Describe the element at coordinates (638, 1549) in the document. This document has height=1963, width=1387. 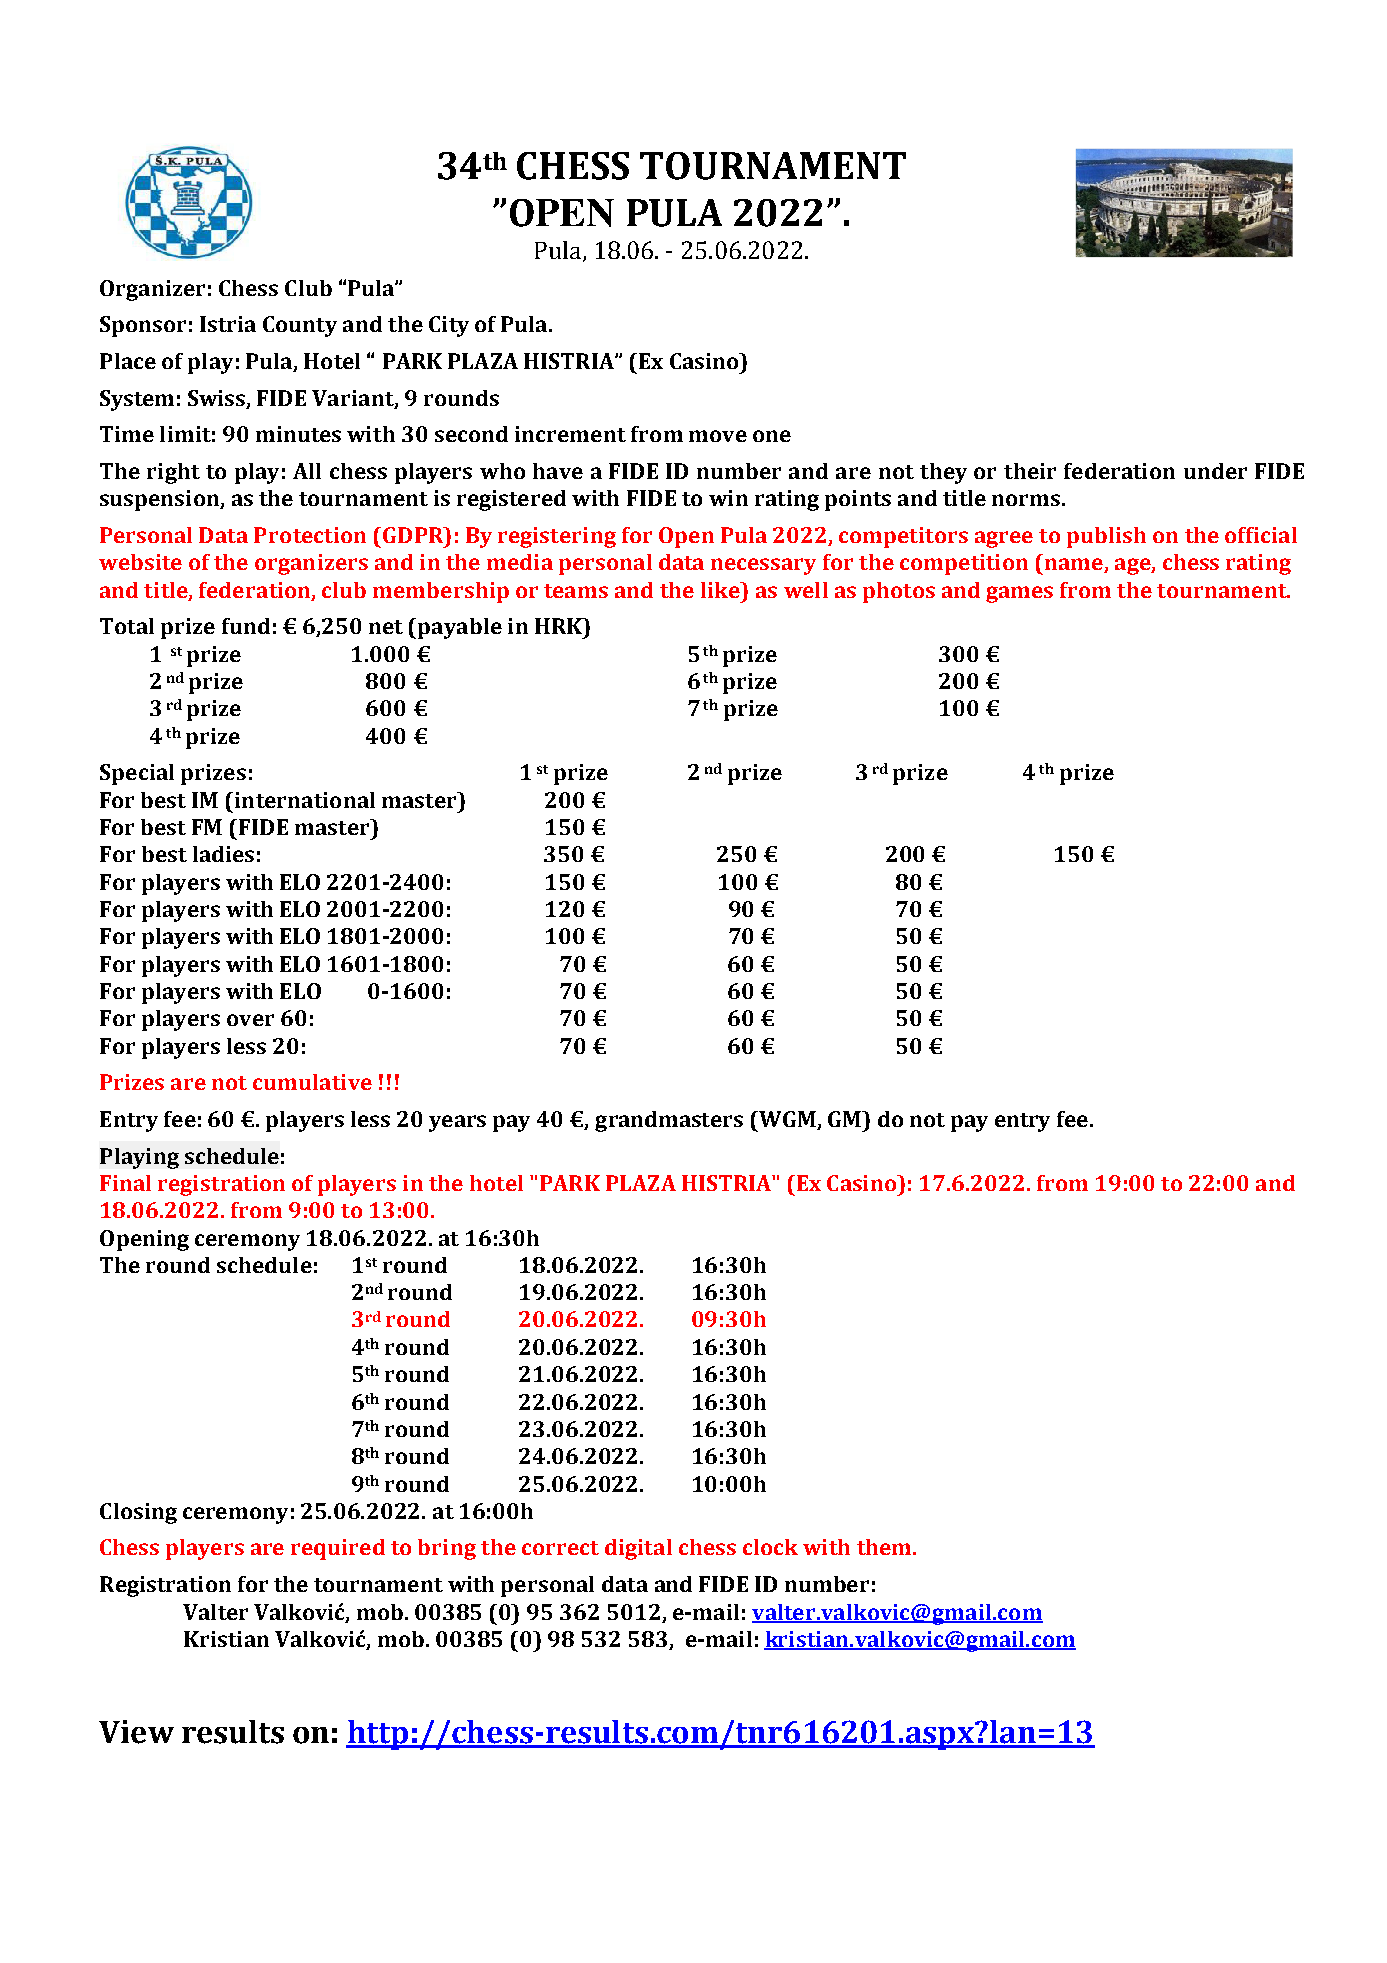
I see `digital` at that location.
